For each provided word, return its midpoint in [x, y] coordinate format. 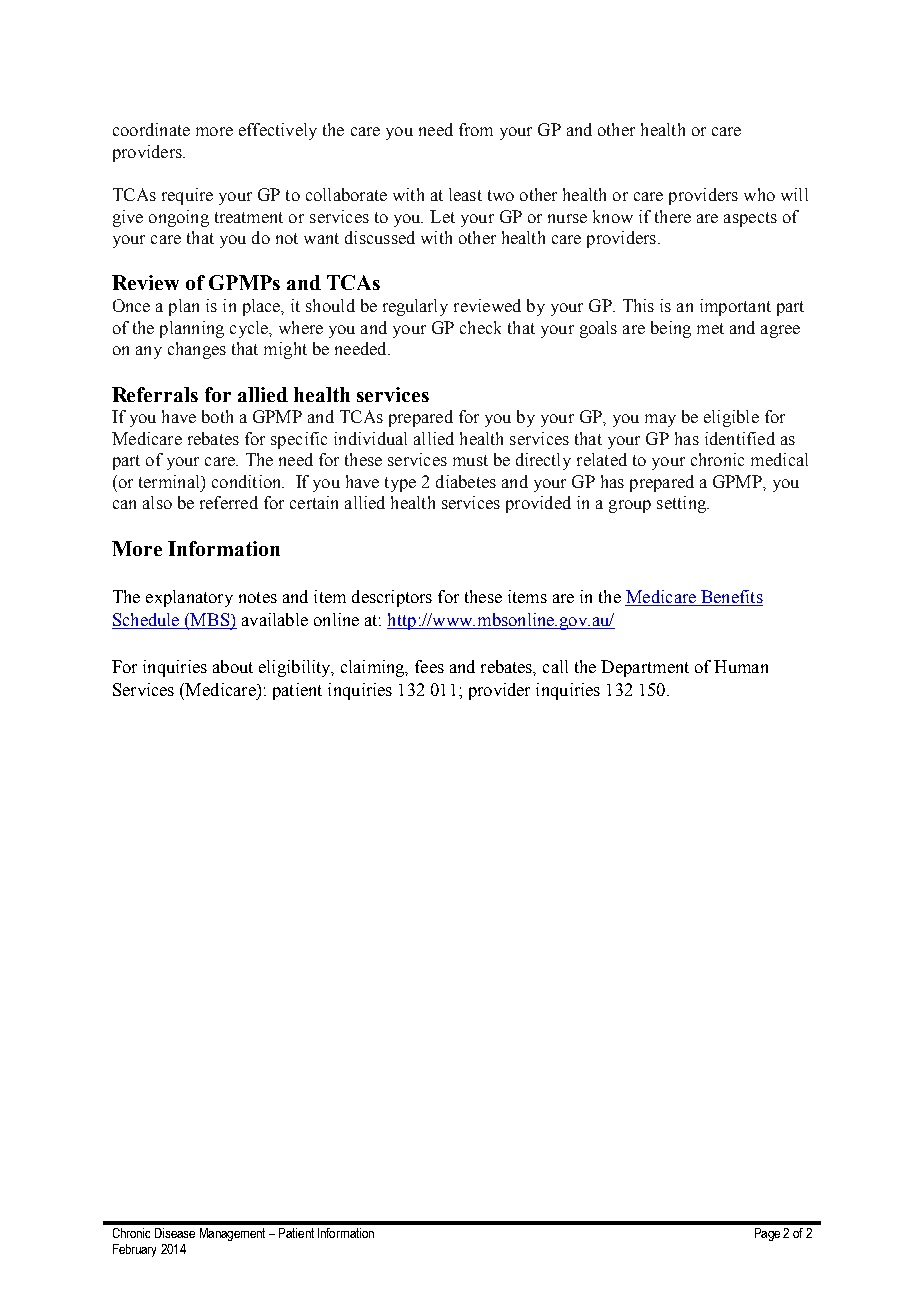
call [555, 666]
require [187, 196]
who [759, 194]
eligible [731, 418]
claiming [374, 668]
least [465, 194]
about [233, 666]
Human [741, 666]
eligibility [296, 668]
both [217, 416]
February [134, 1250]
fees [429, 666]
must [470, 460]
